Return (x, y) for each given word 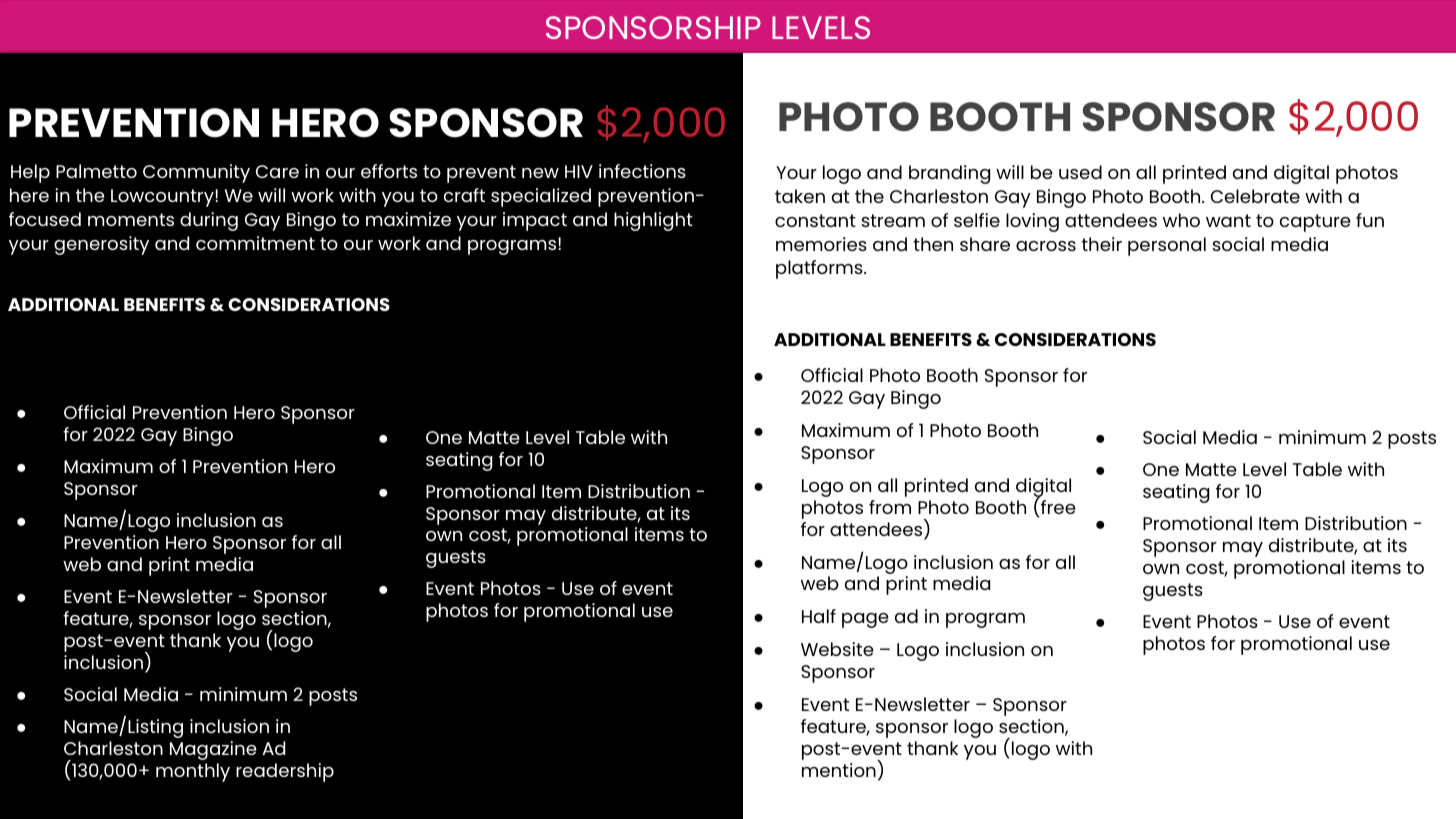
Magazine (213, 750)
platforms (820, 269)
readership (285, 772)
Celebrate (1255, 196)
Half (819, 616)
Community (196, 173)
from (890, 507)
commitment (255, 243)
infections (642, 171)
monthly (193, 772)
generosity (101, 245)
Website (837, 649)
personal (1167, 246)
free (1058, 507)
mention (839, 770)
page (865, 620)
